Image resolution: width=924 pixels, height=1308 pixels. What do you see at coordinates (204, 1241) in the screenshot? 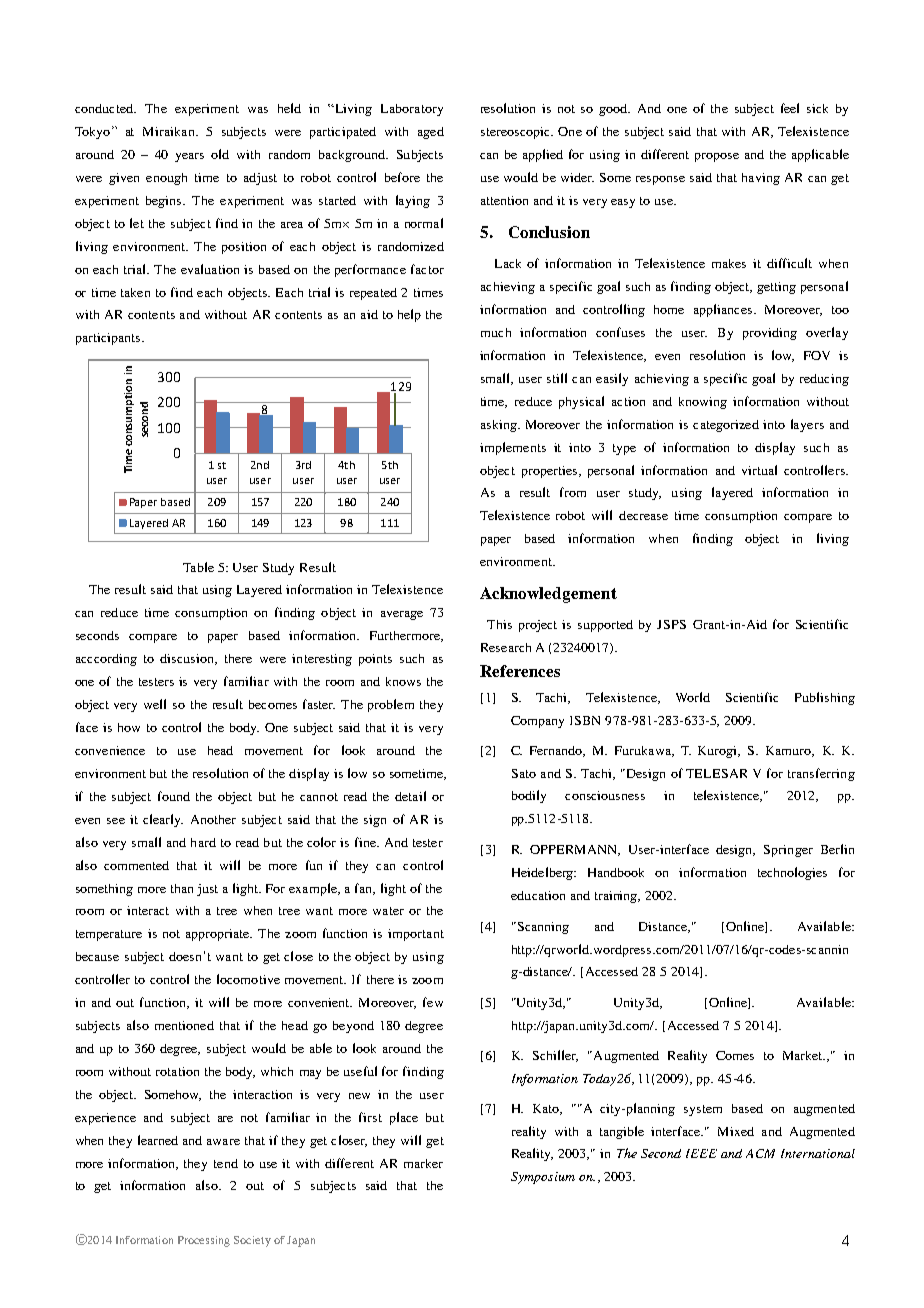
I see `Processing` at bounding box center [204, 1241].
